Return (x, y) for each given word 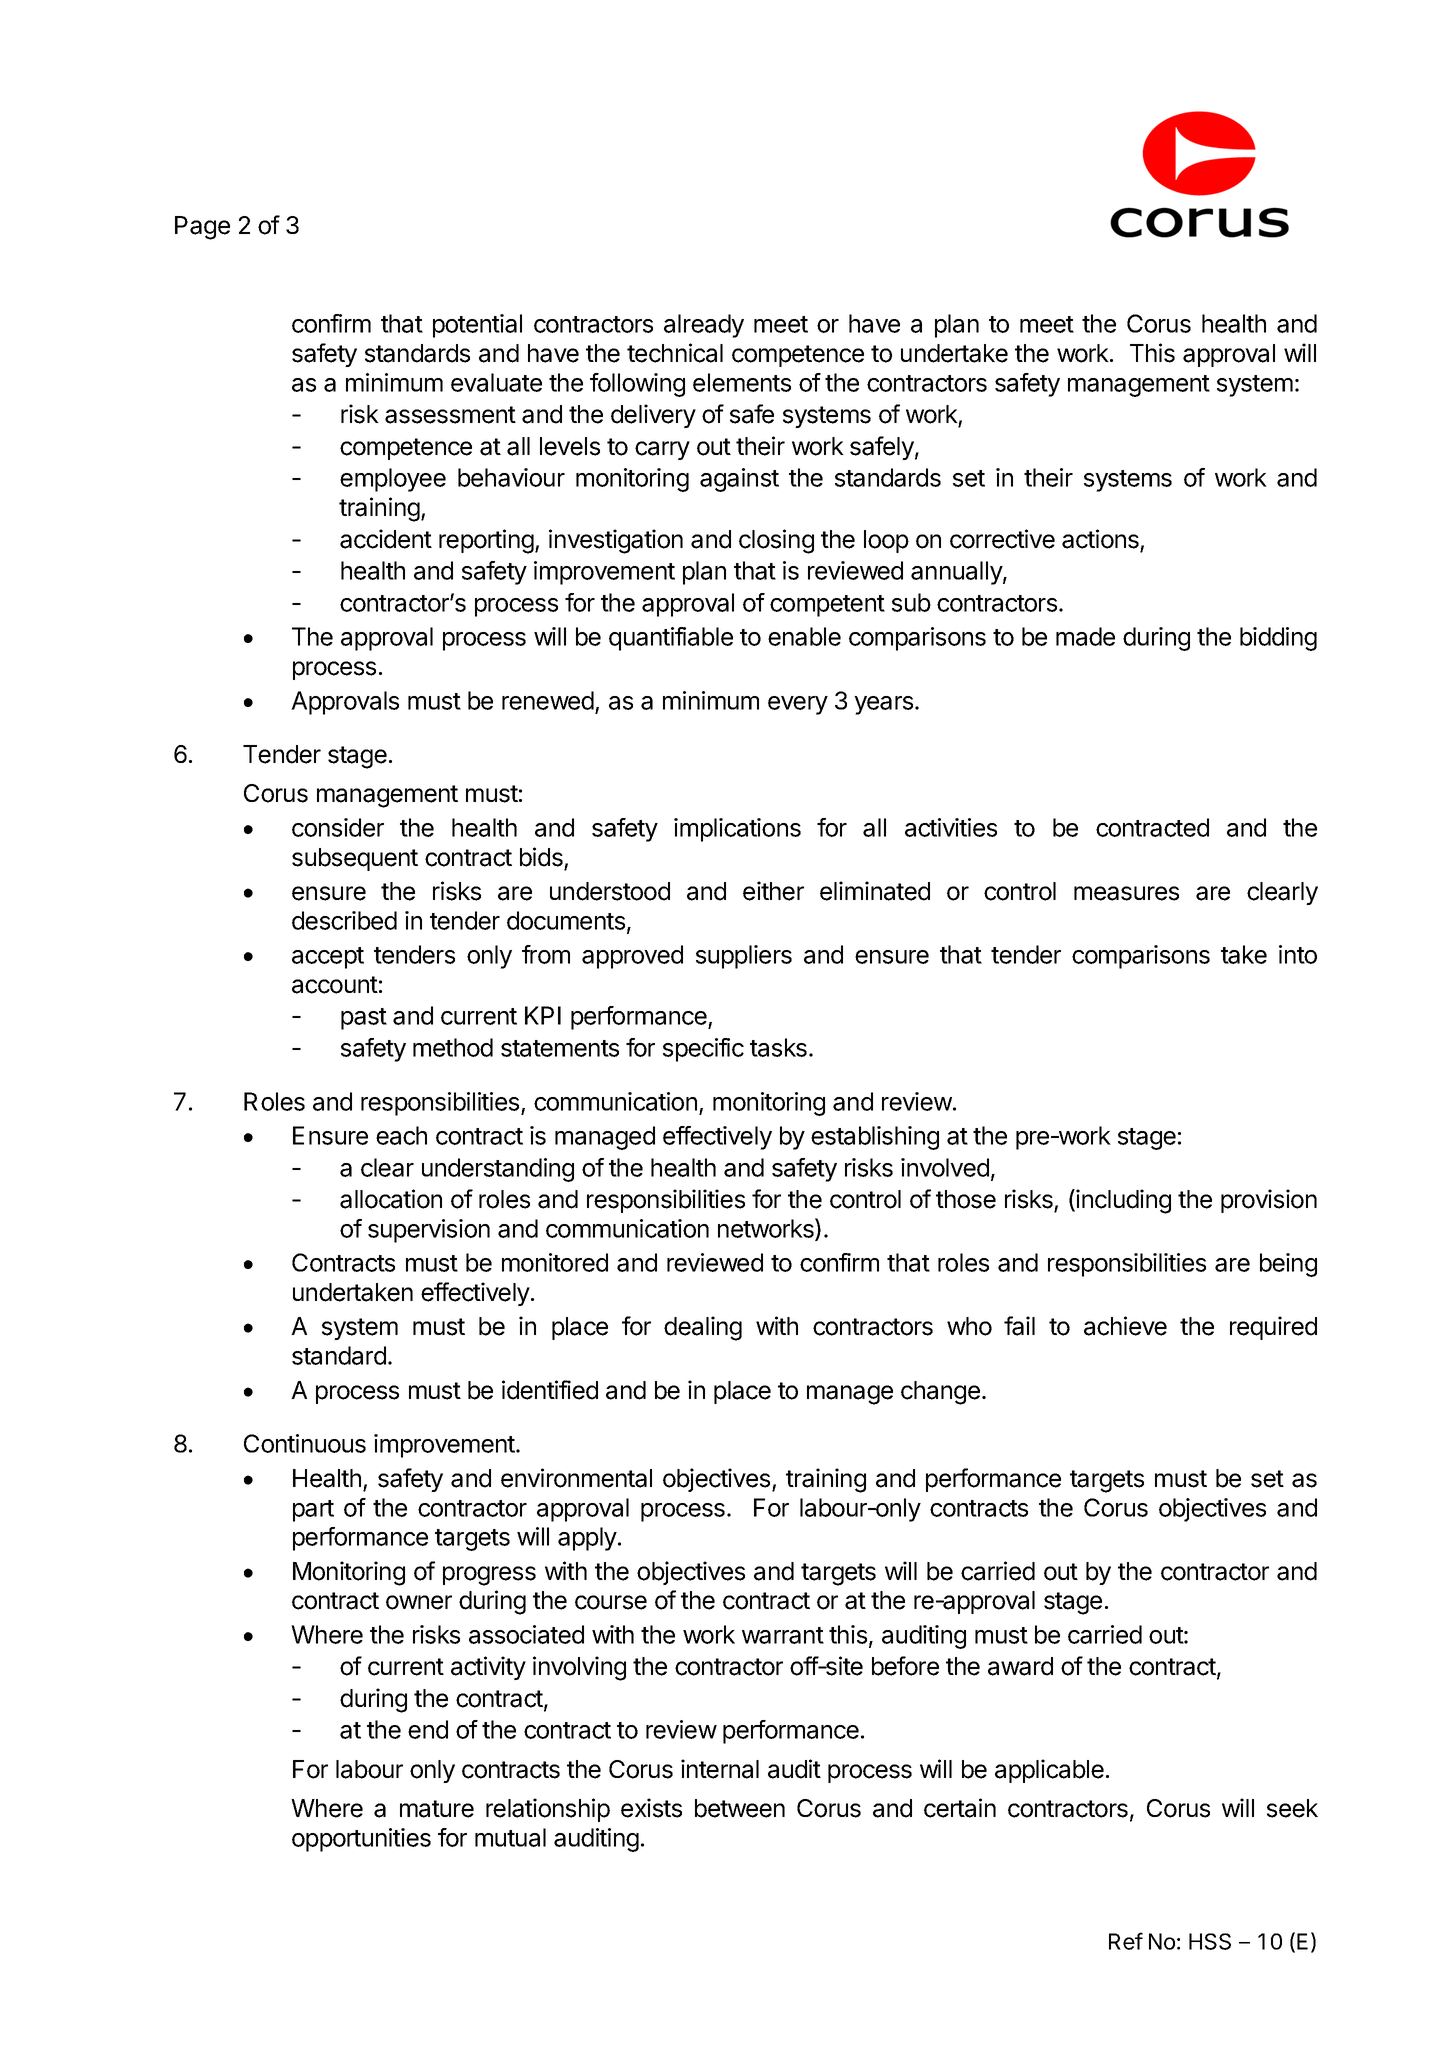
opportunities (361, 1840)
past (364, 1019)
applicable (1049, 1771)
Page (202, 228)
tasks (778, 1047)
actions (1100, 539)
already (704, 326)
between (740, 1808)
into (1298, 954)
